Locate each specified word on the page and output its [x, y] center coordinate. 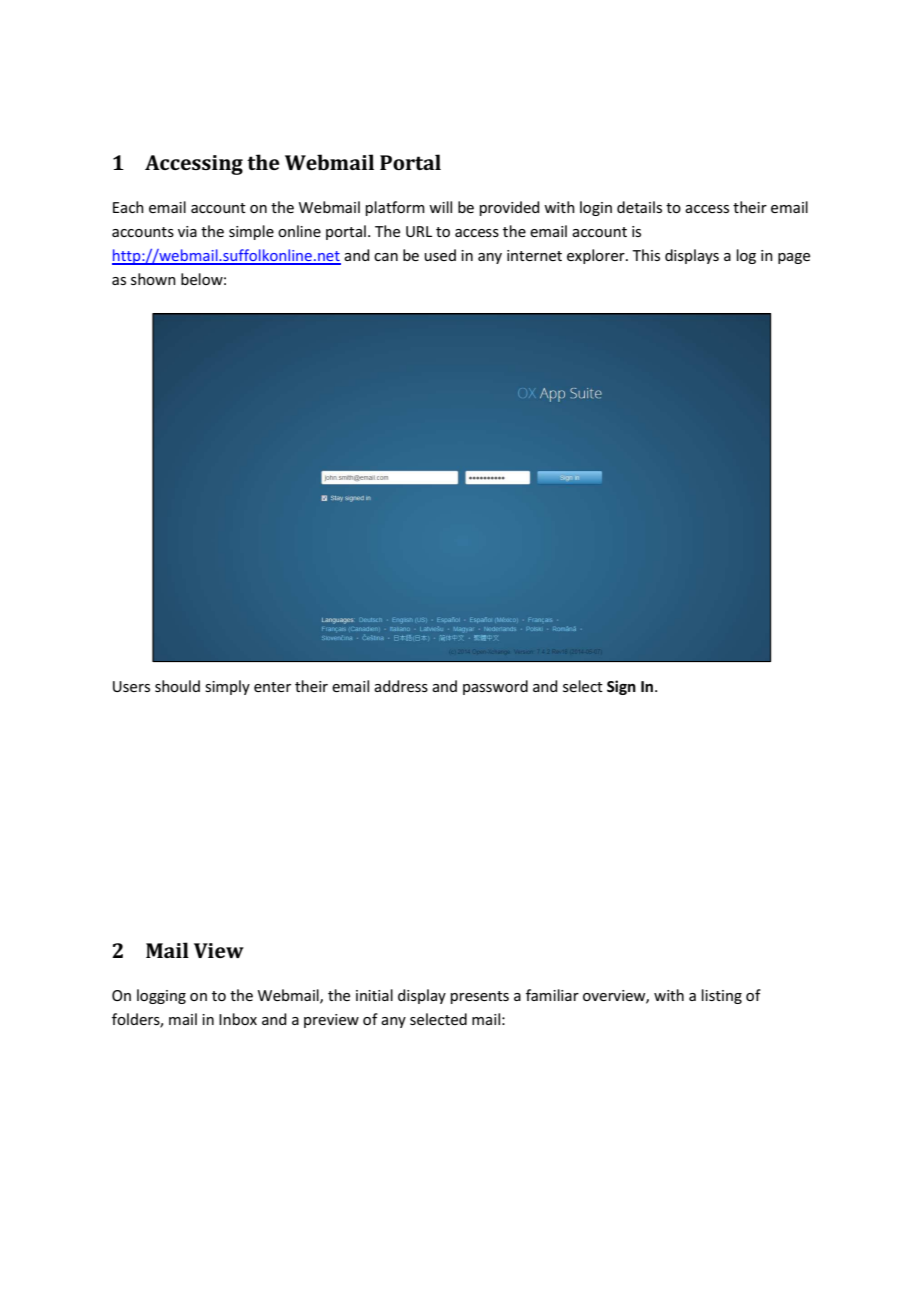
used [440, 255]
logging [161, 996]
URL [419, 231]
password [495, 687]
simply [227, 687]
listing [722, 996]
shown [153, 279]
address [401, 686]
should [177, 686]
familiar [552, 995]
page [794, 258]
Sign [621, 687]
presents [480, 997]
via [187, 231]
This [646, 255]
